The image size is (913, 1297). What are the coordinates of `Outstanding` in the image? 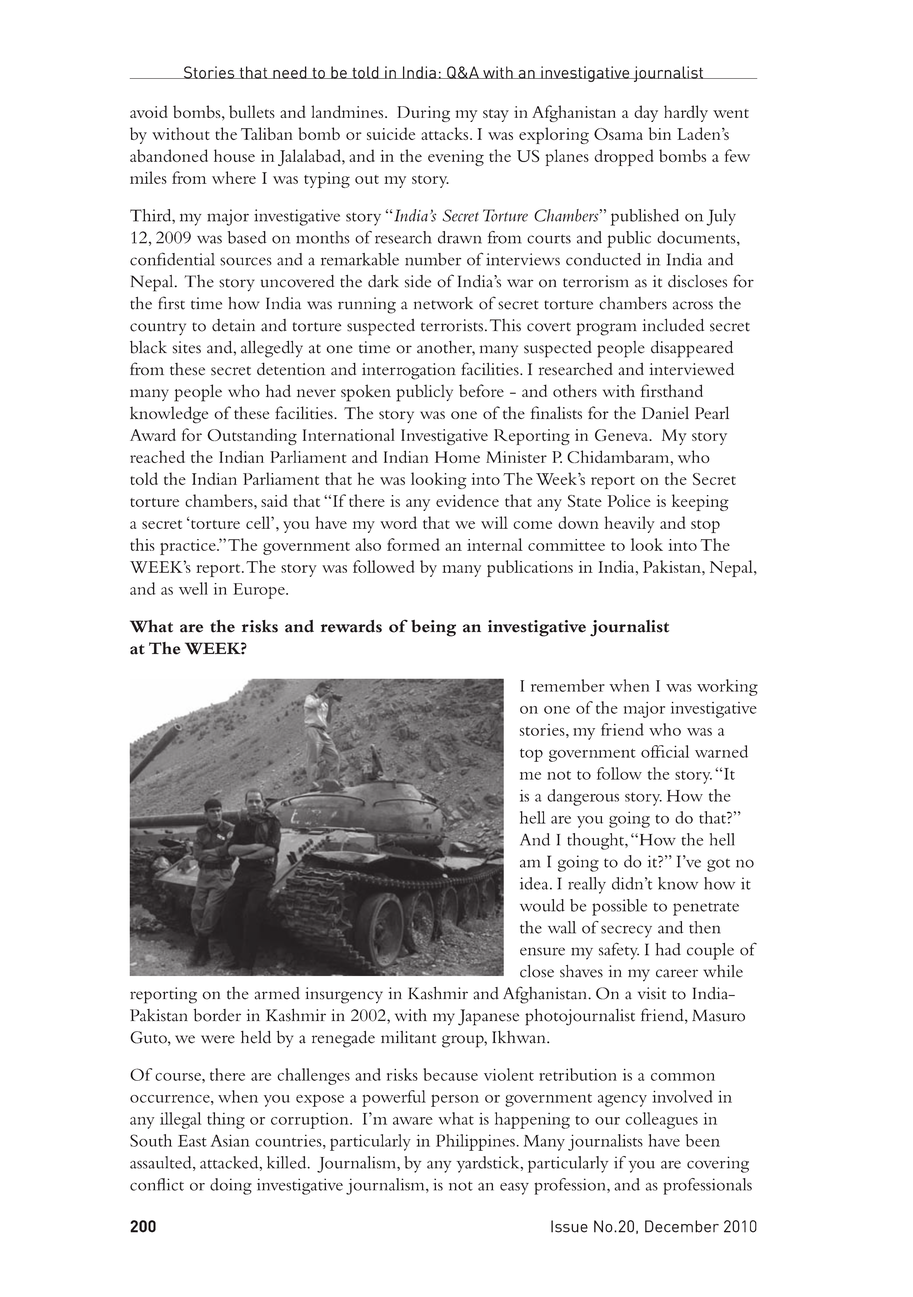 It's located at (252, 436).
